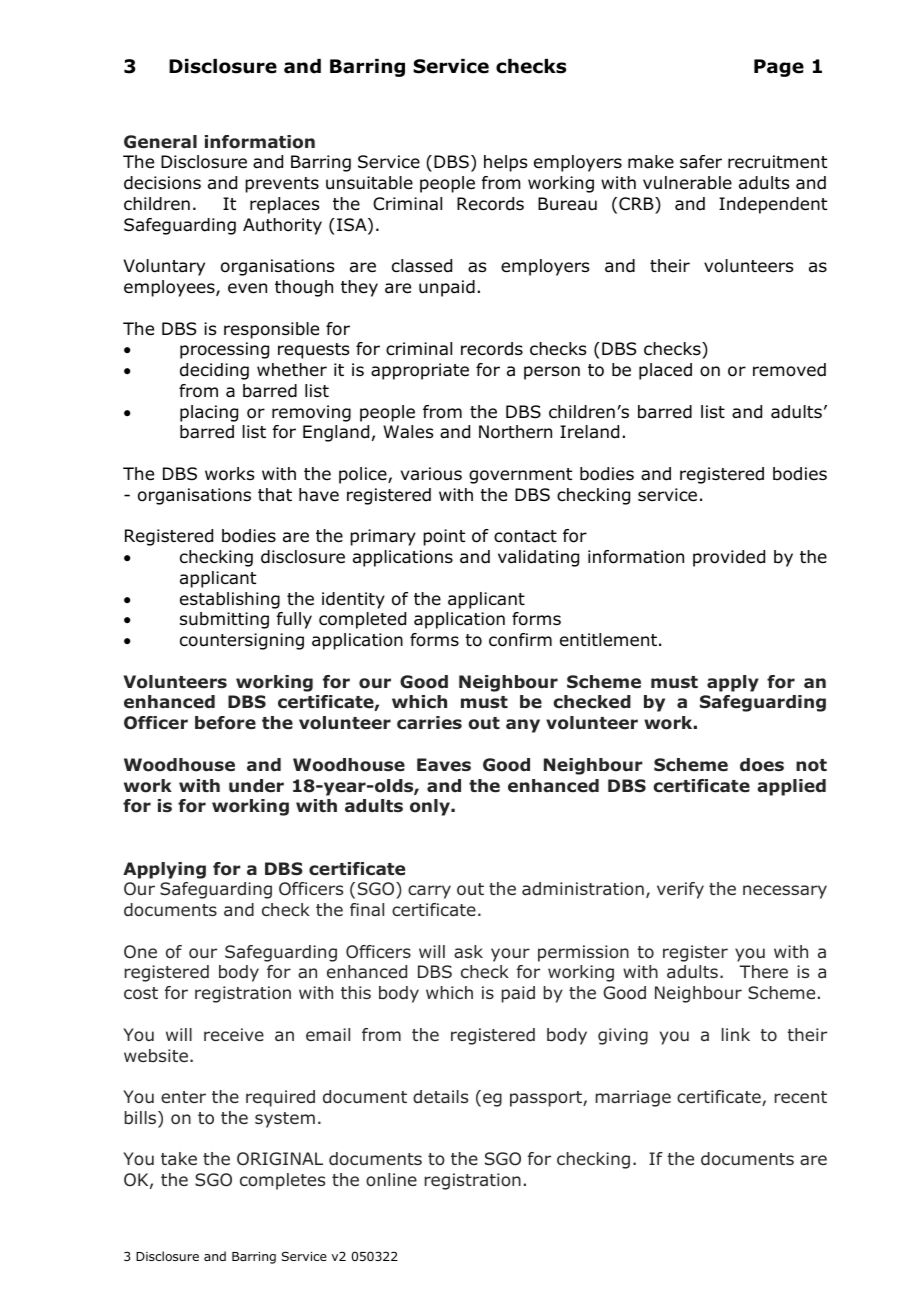 This page has height=1308, width=924. What do you see at coordinates (680, 890) in the page?
I see `verify` at bounding box center [680, 890].
